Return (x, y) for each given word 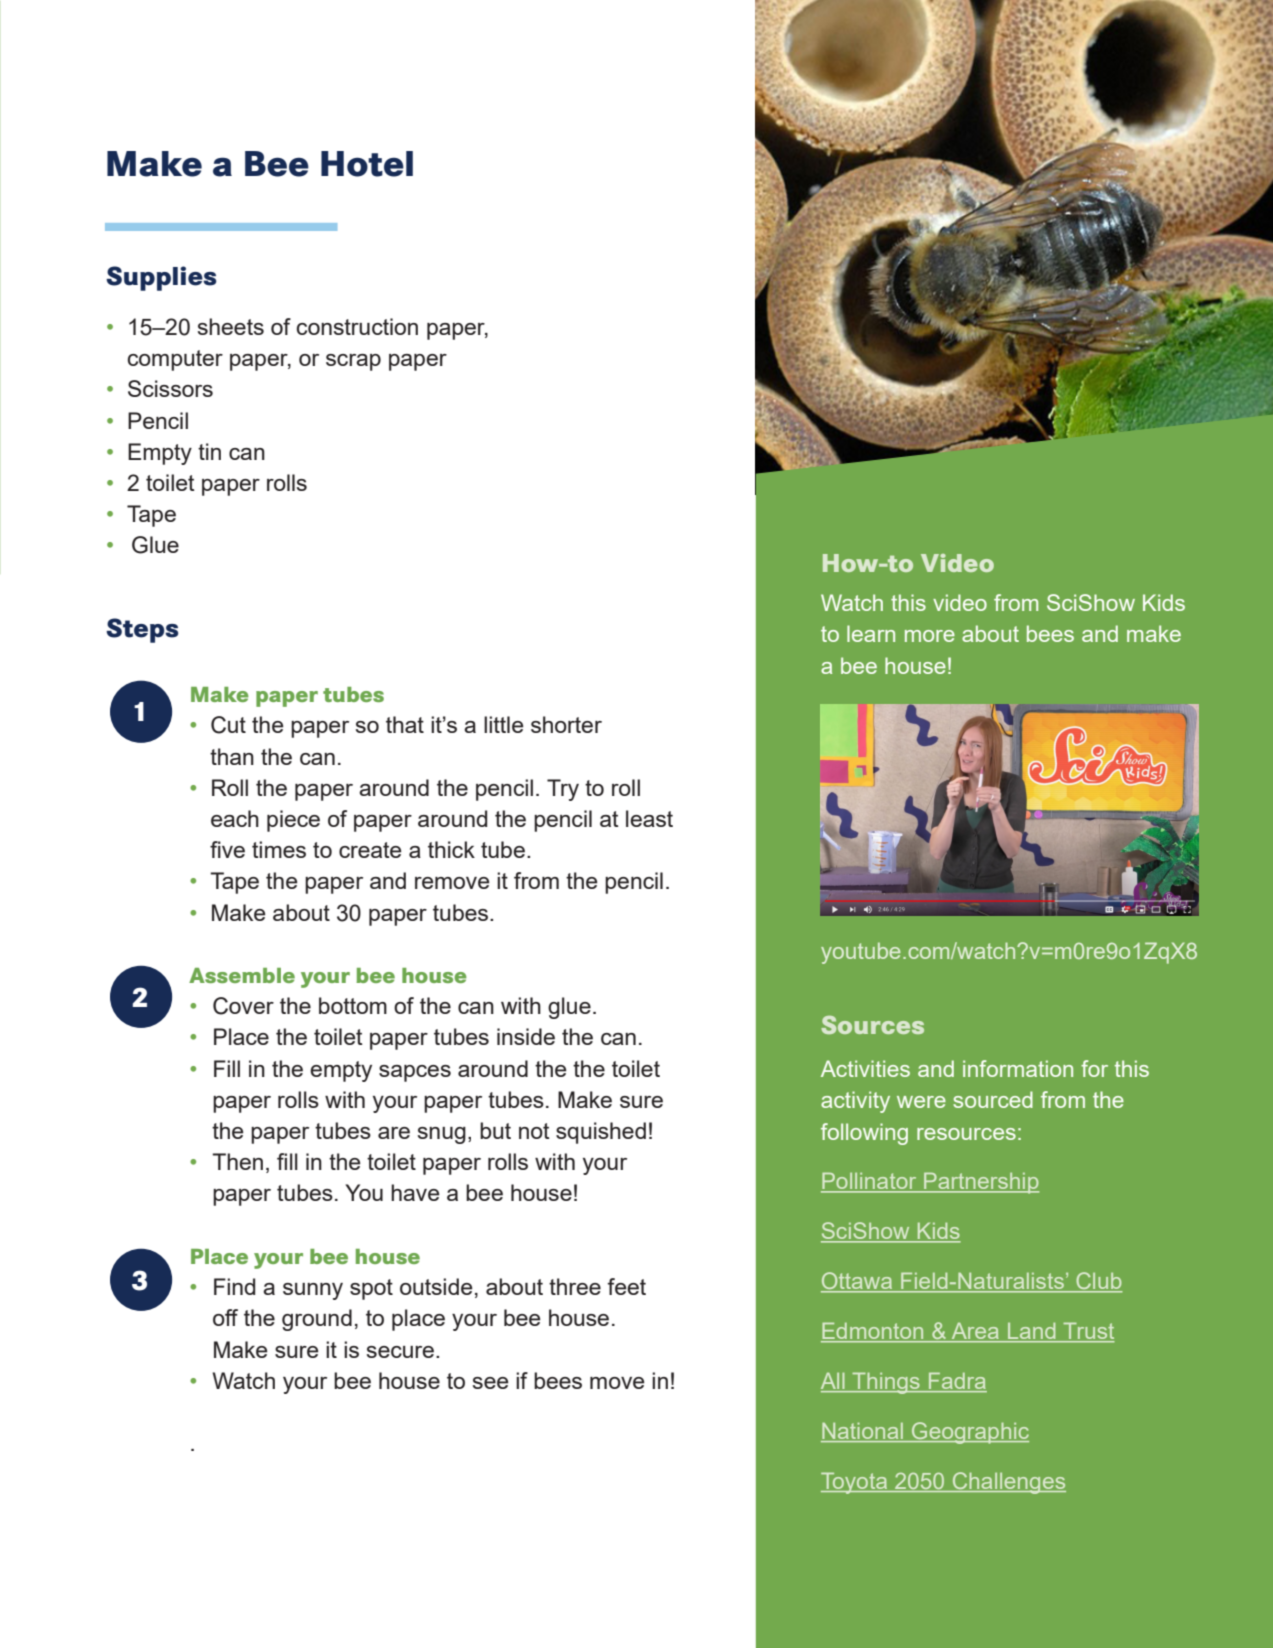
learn (871, 633)
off (225, 1317)
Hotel (367, 164)
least (649, 818)
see (491, 1383)
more (930, 636)
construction (357, 326)
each (235, 818)
